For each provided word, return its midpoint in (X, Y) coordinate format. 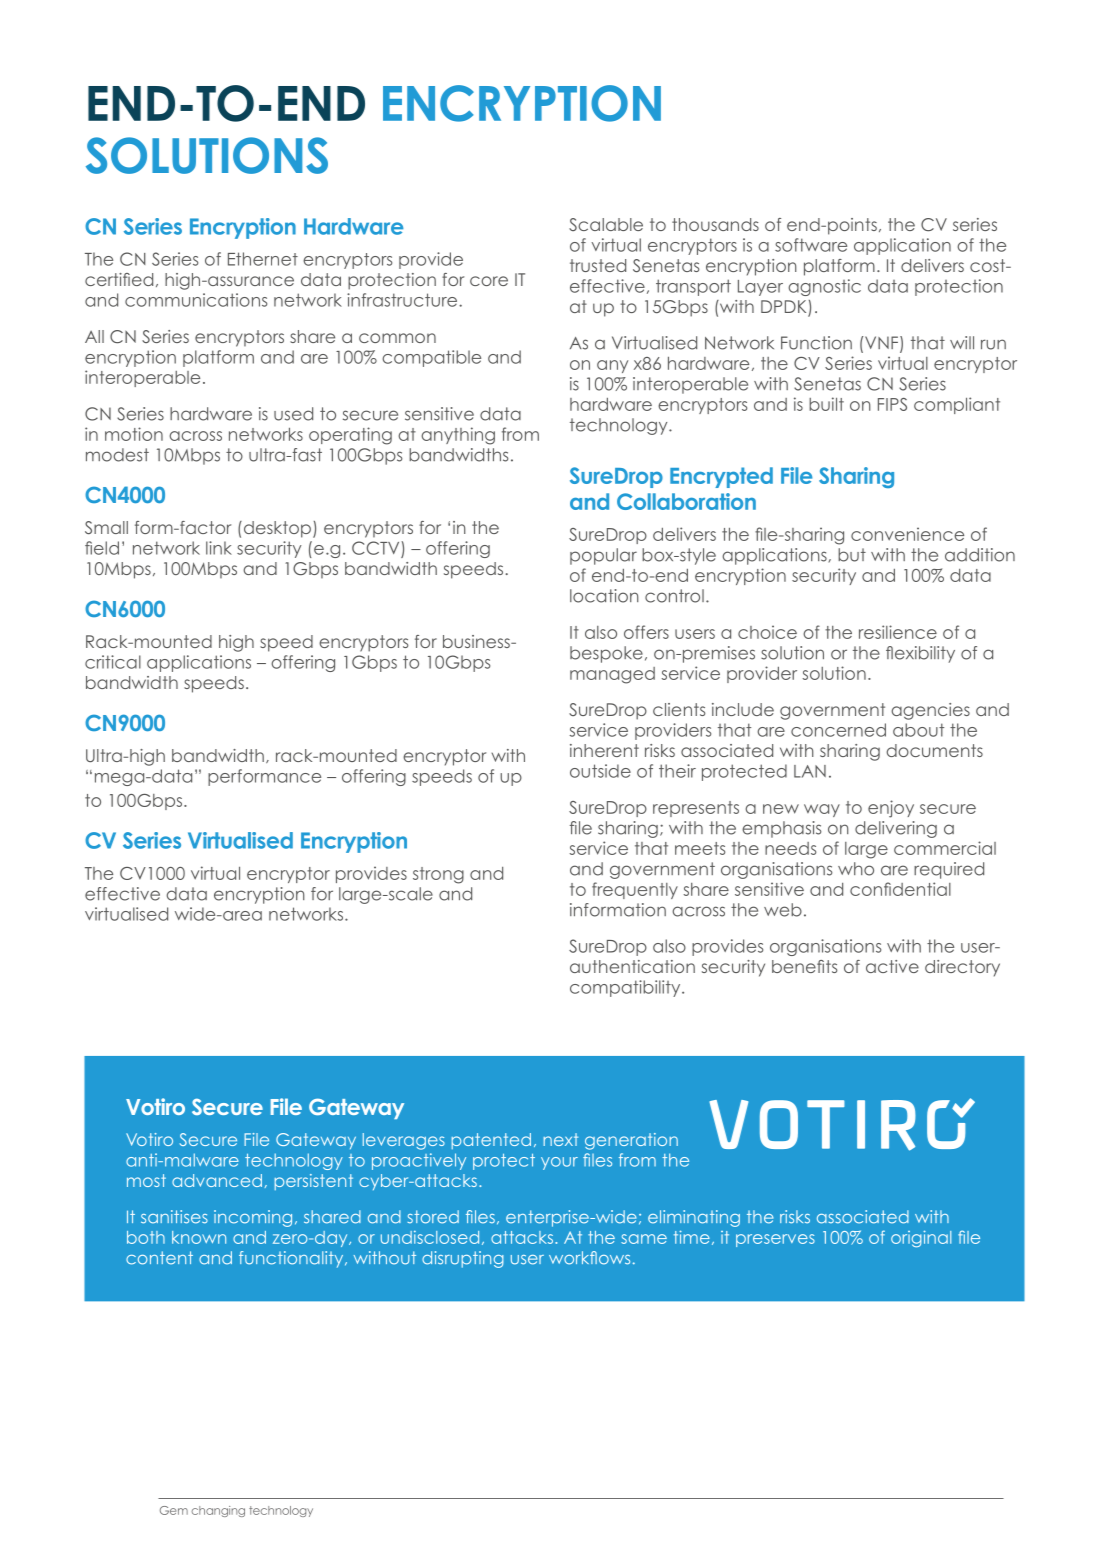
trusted (598, 265)
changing (218, 1511)
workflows (589, 1258)
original (921, 1238)
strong (438, 875)
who (856, 869)
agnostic (824, 287)
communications (196, 300)
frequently (635, 890)
